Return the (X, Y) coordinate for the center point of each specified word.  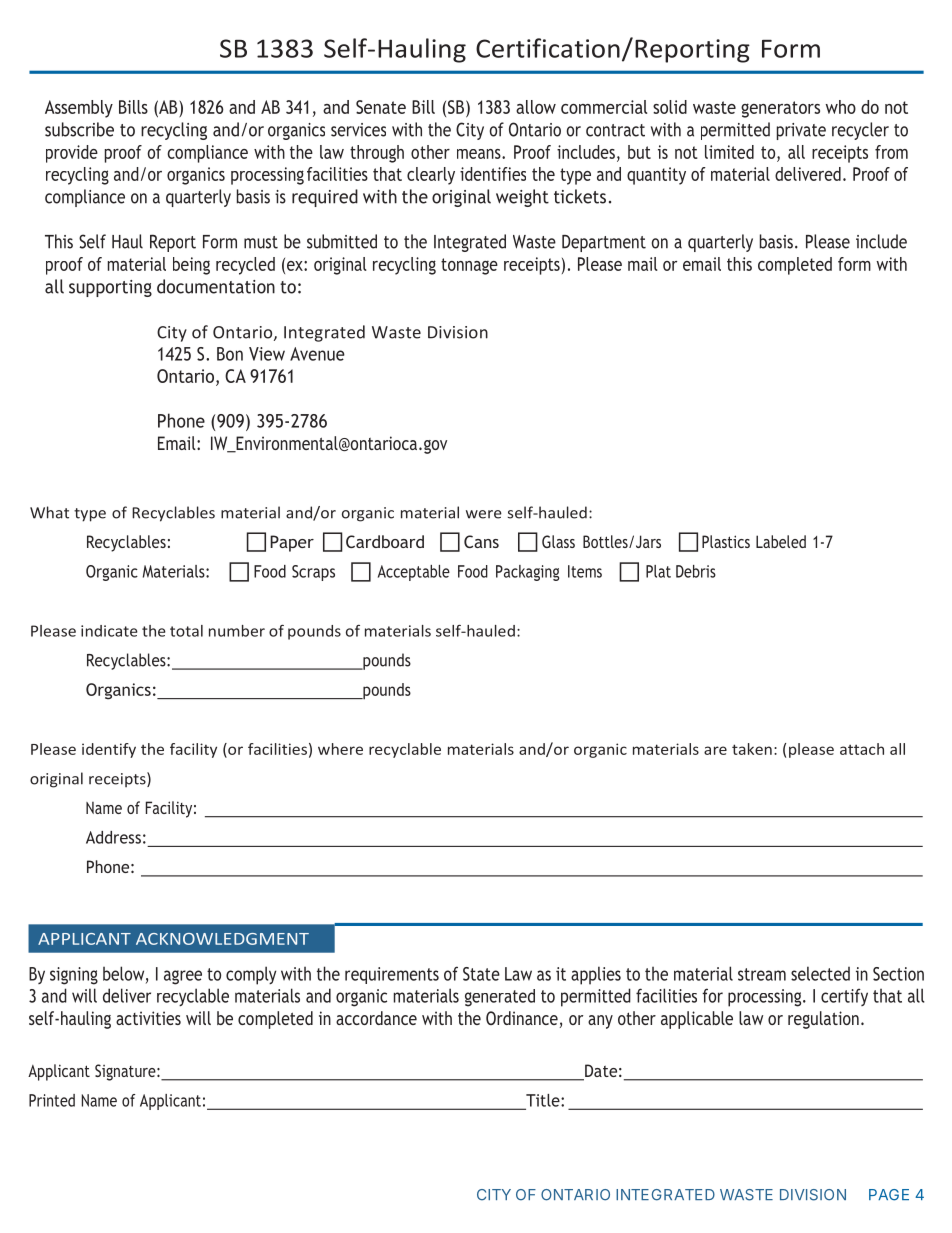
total (186, 631)
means (480, 154)
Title (543, 1101)
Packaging (527, 573)
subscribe (79, 129)
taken (752, 749)
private (801, 131)
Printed (52, 1100)
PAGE (889, 1195)
